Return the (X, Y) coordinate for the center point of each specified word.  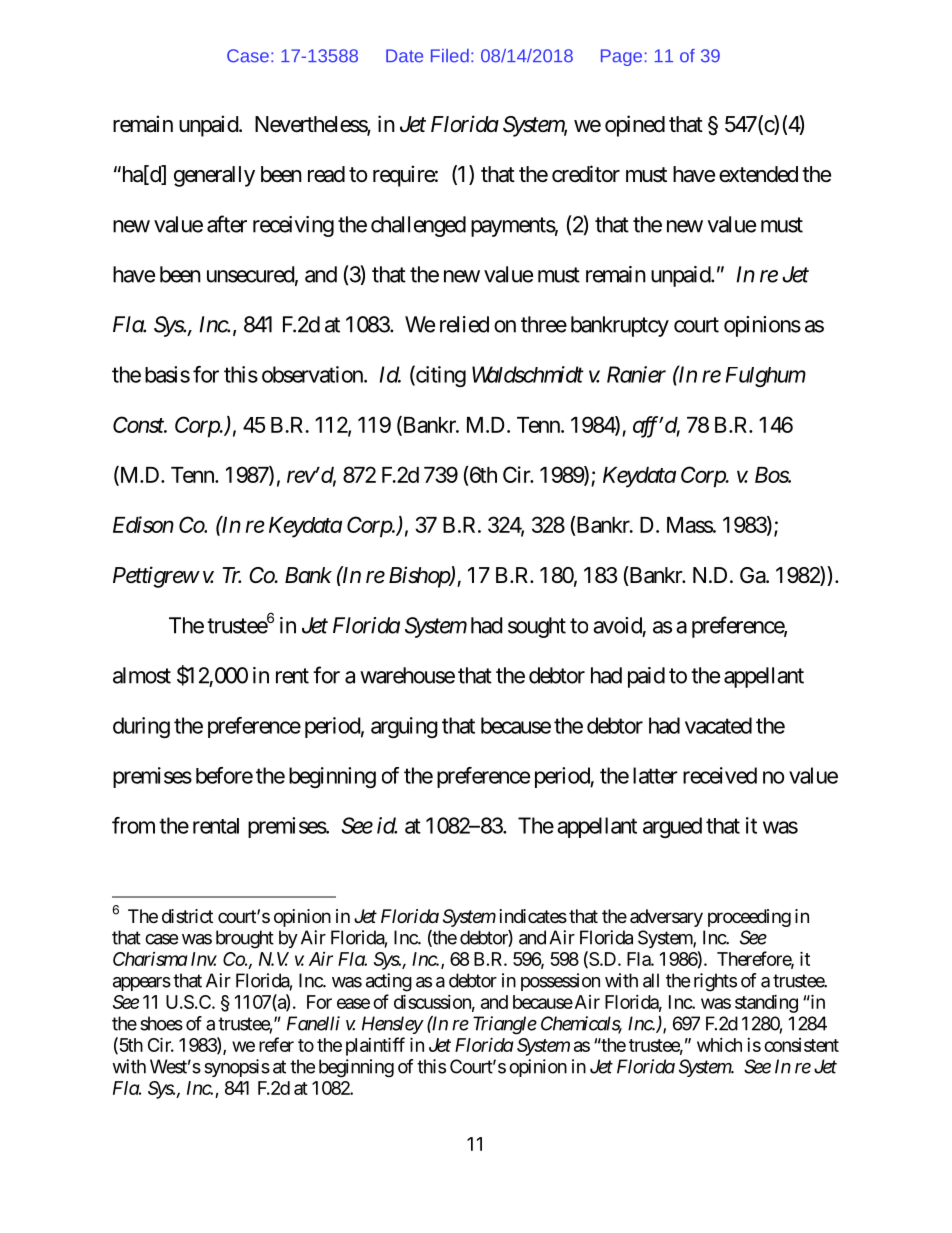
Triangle (505, 1025)
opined (635, 126)
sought (537, 627)
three (544, 324)
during (141, 727)
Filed (450, 56)
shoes (161, 1023)
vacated (718, 725)
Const (139, 424)
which (719, 1045)
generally (214, 176)
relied (464, 324)
